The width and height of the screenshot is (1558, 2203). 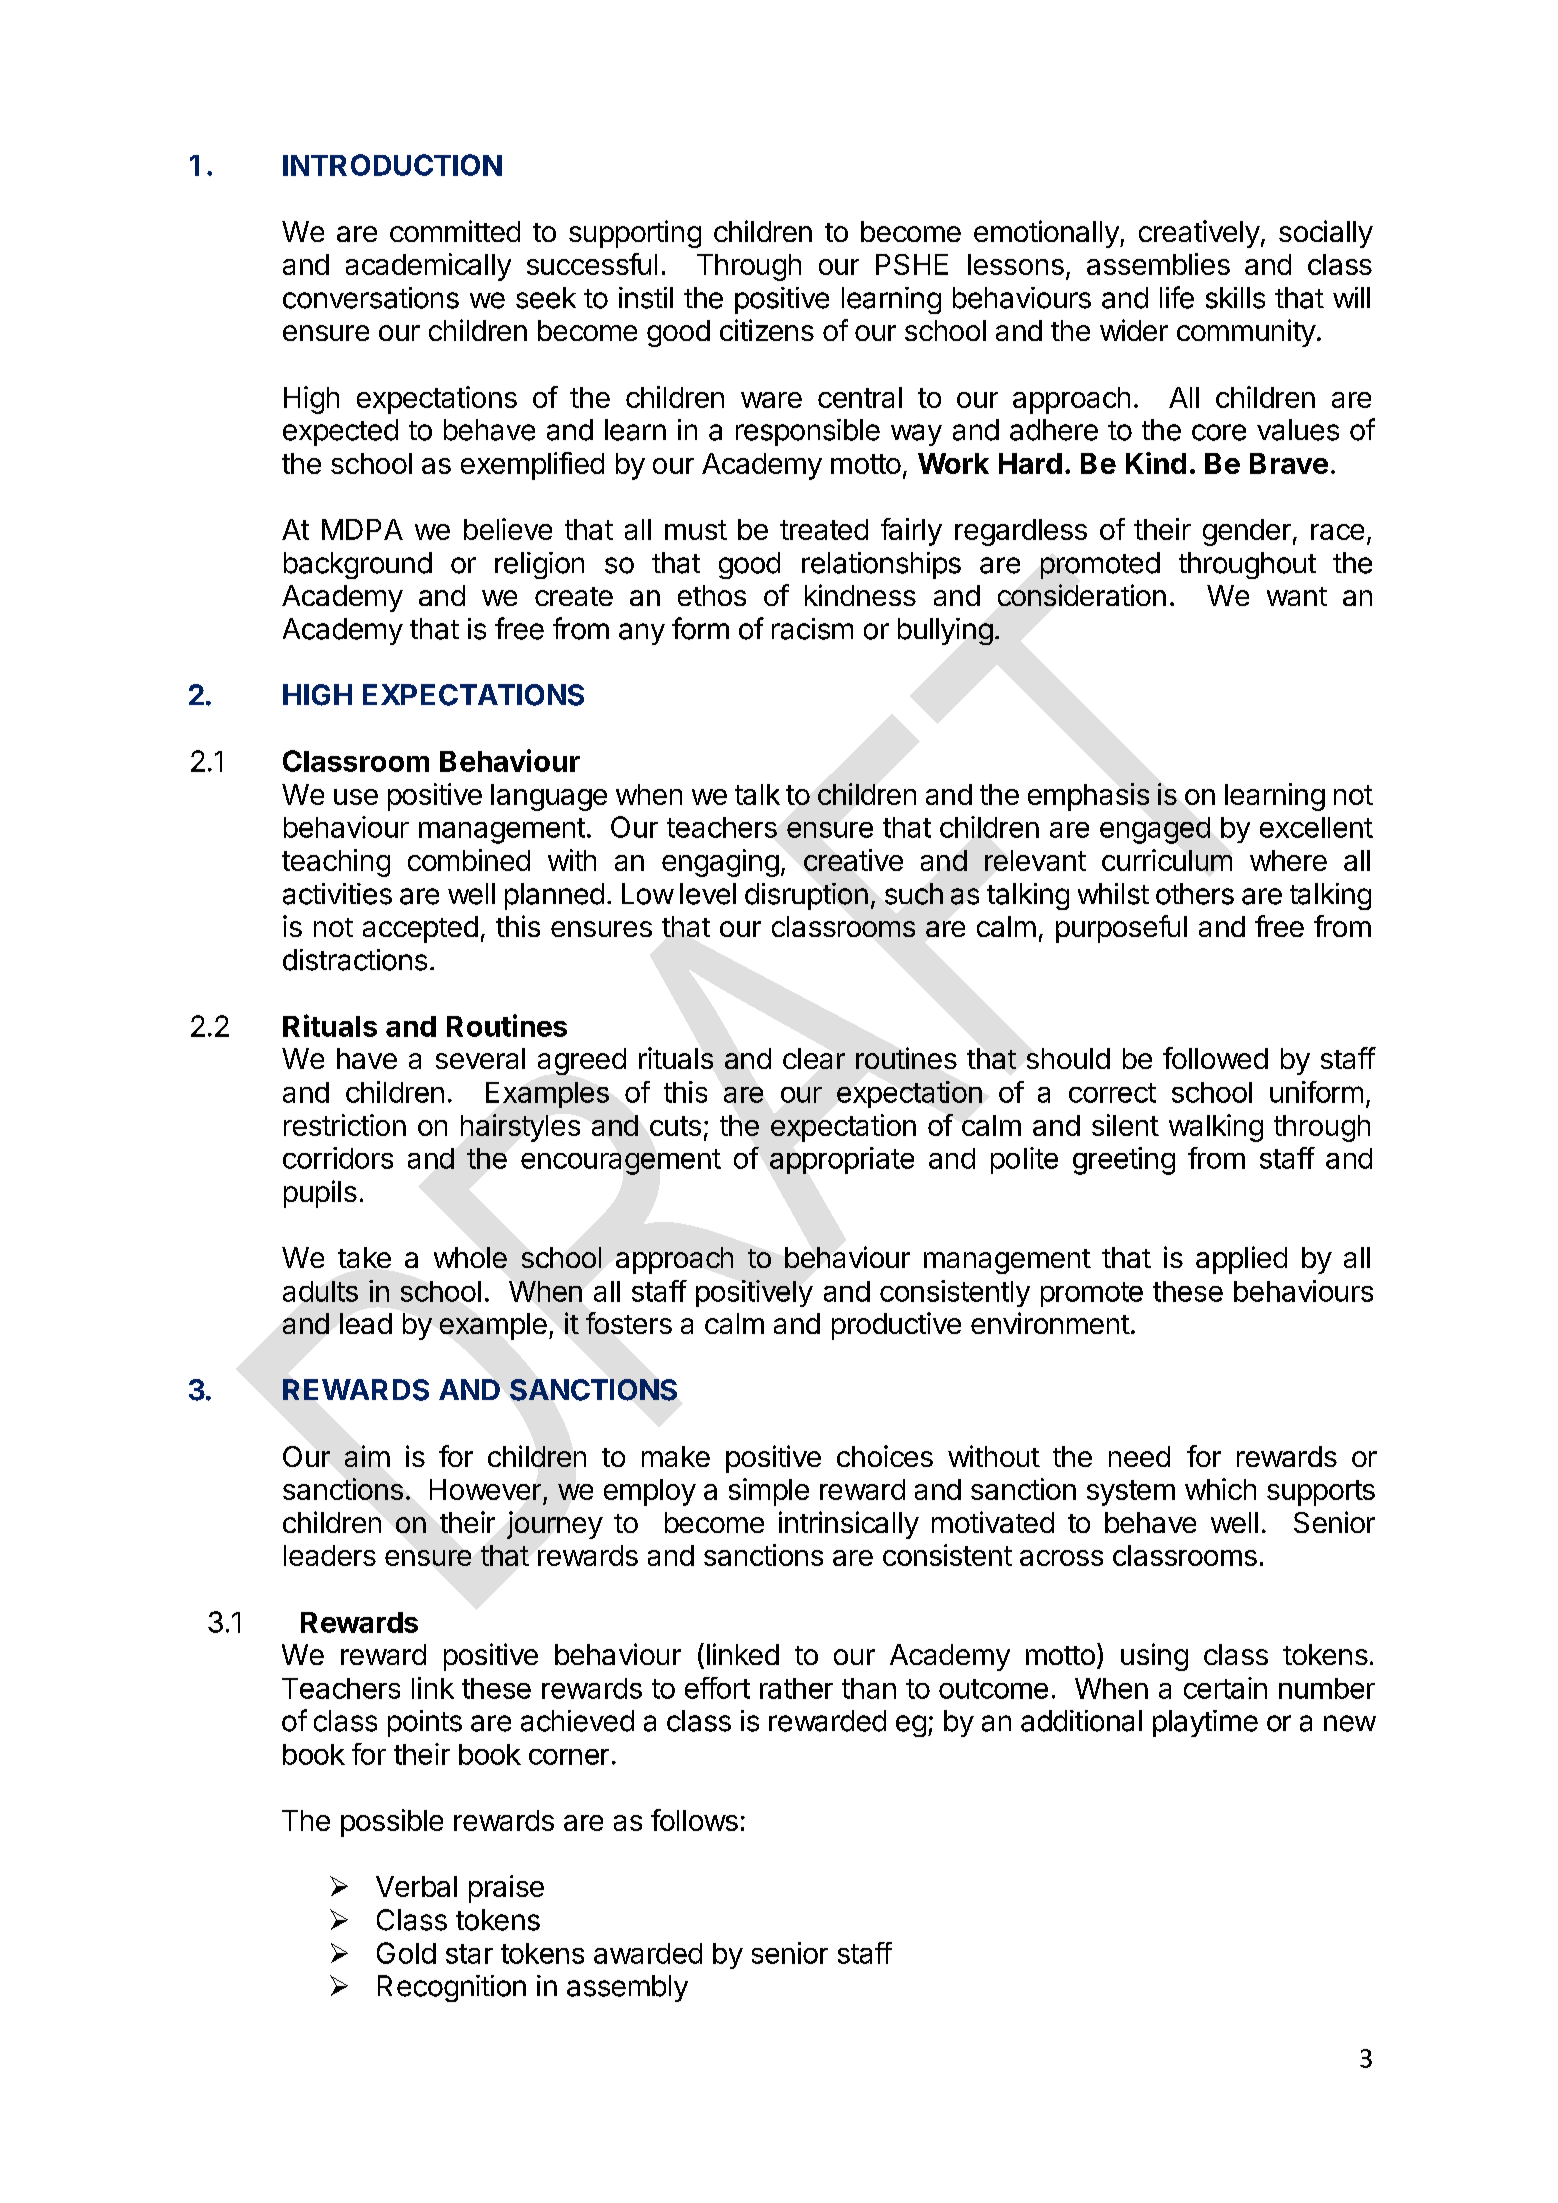 What do you see at coordinates (455, 231) in the screenshot?
I see `committed` at bounding box center [455, 231].
